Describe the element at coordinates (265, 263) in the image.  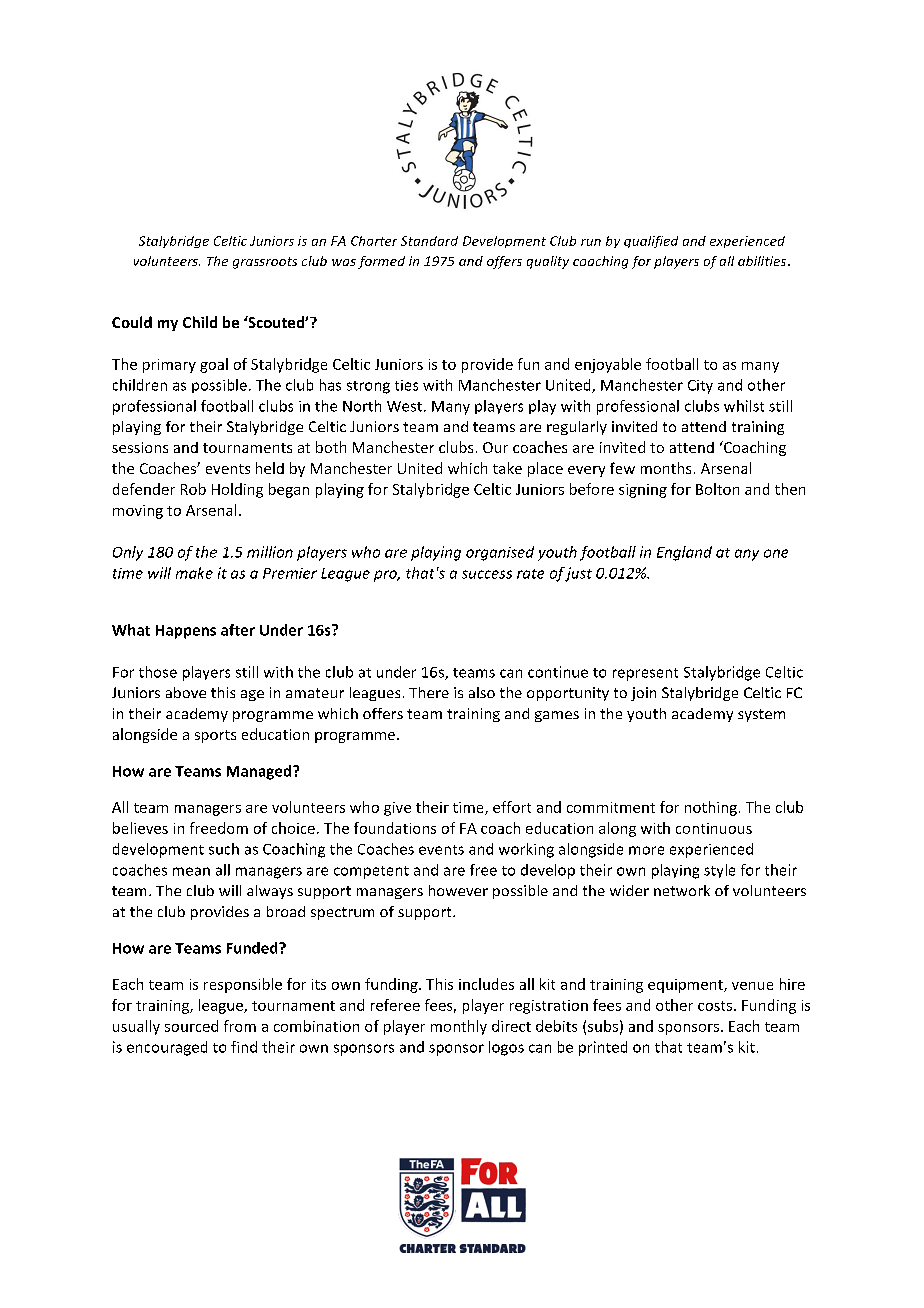
I see `grassroots` at that location.
